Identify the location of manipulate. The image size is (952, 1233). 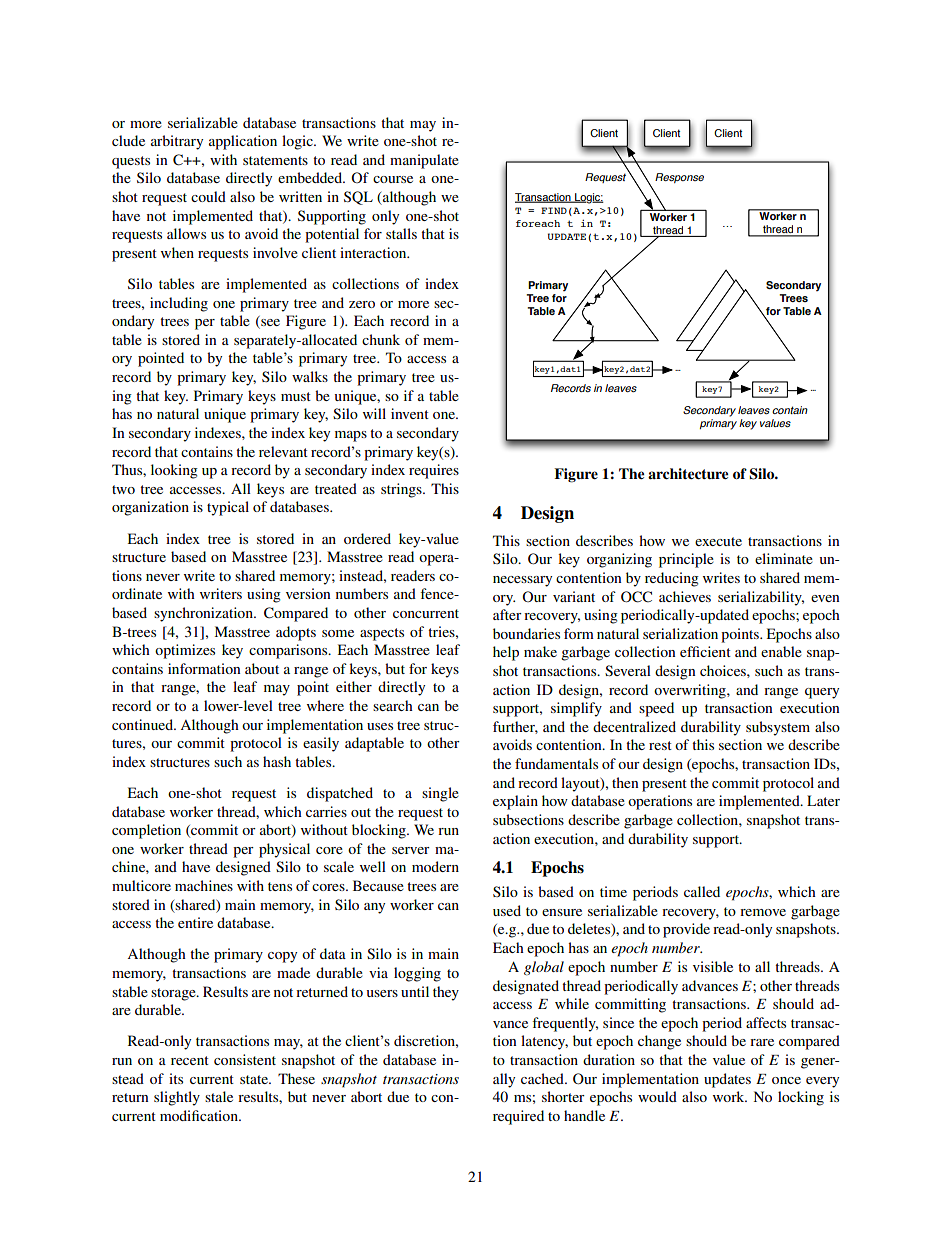
(424, 161).
